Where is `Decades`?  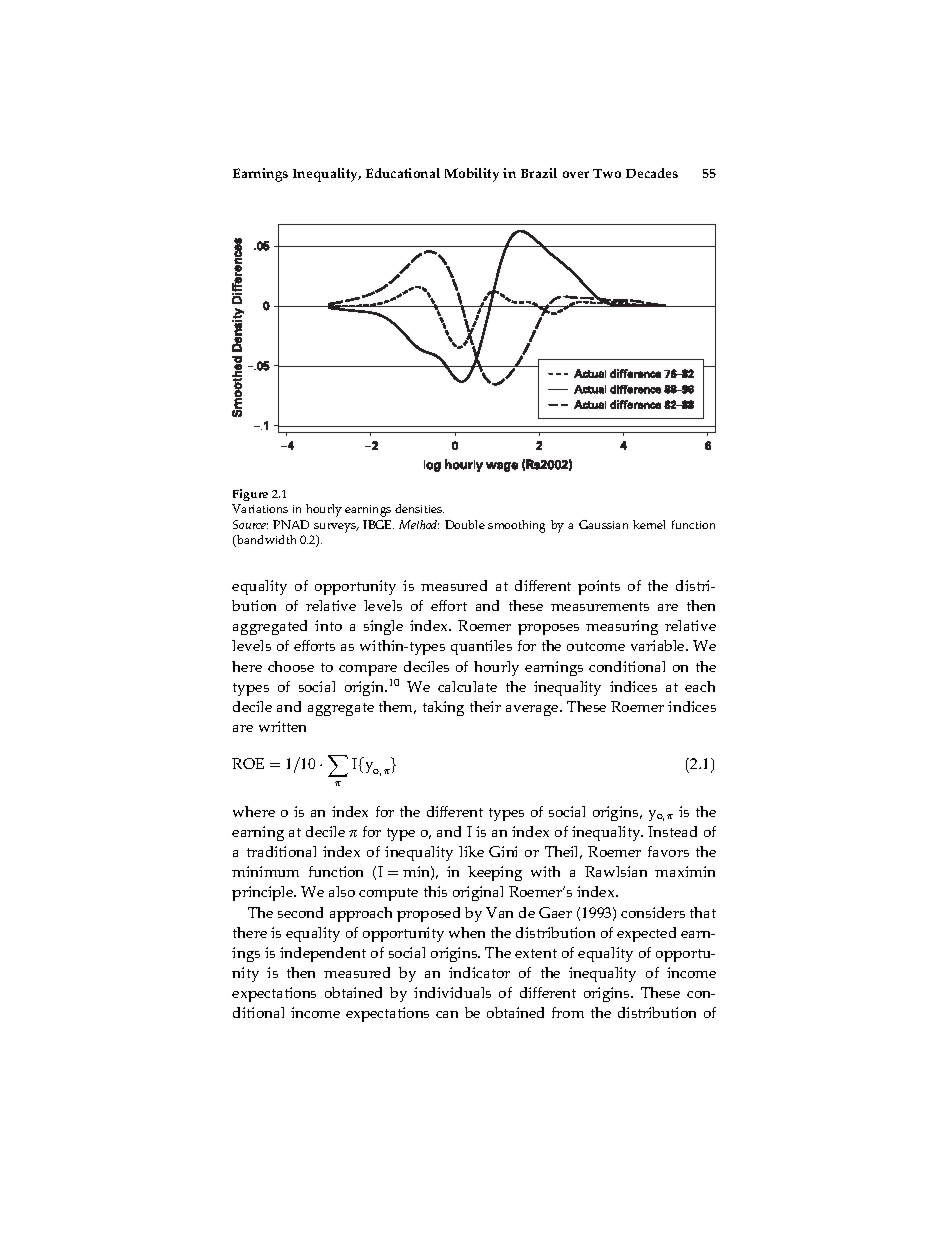
Decades is located at coordinates (652, 173).
